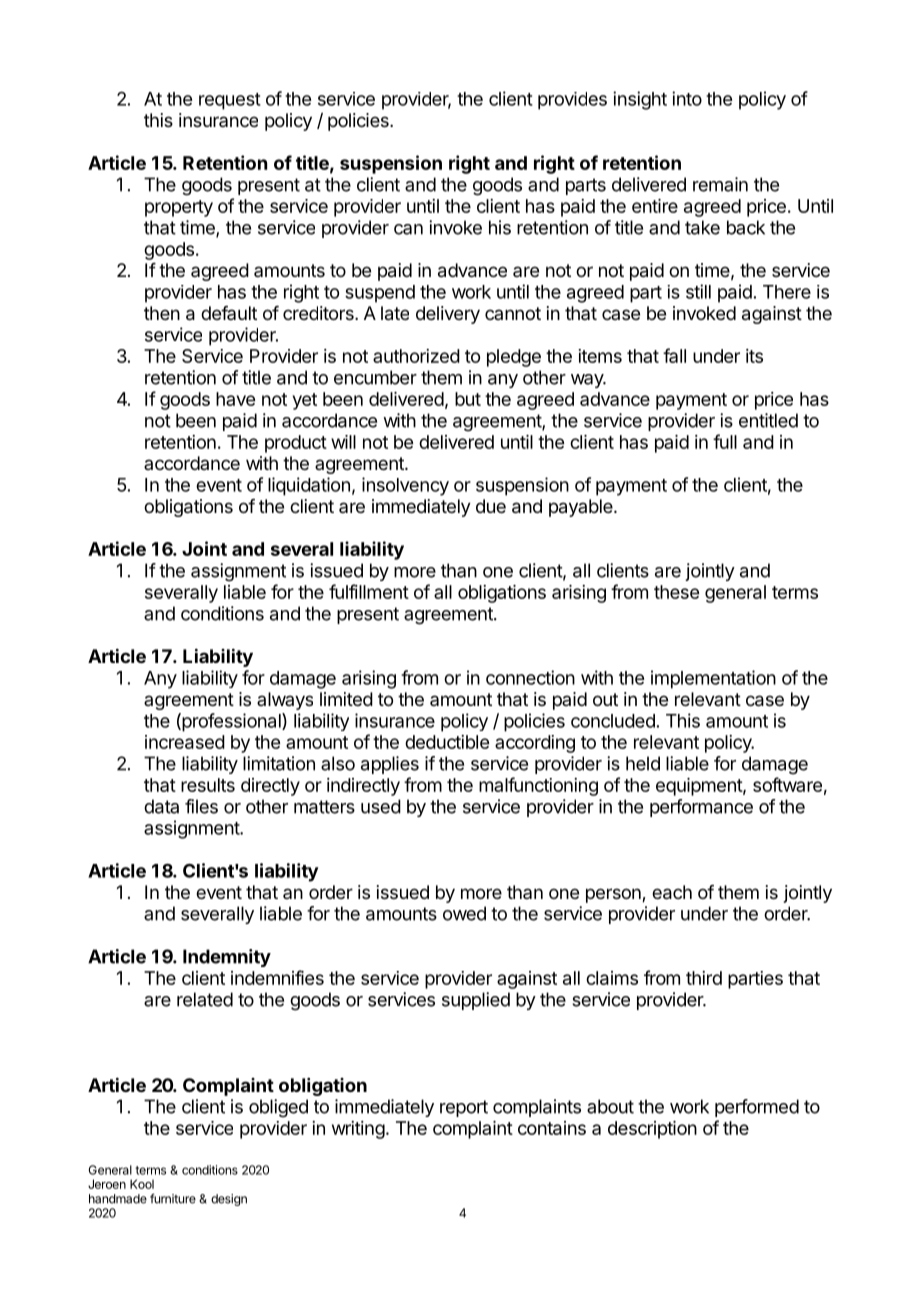 The image size is (924, 1308). What do you see at coordinates (230, 101) in the document?
I see `request` at bounding box center [230, 101].
